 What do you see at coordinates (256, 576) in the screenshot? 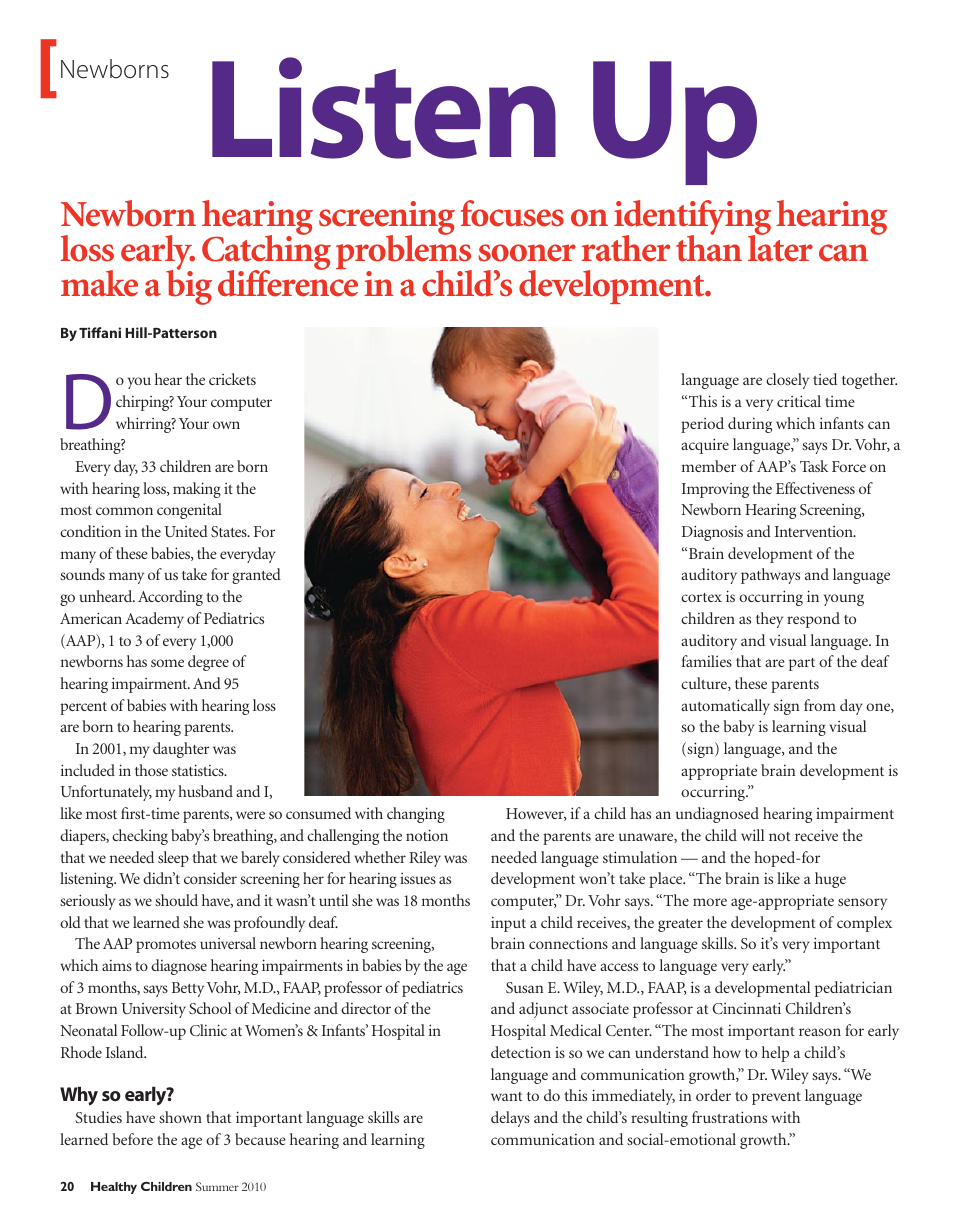
I see `granted` at bounding box center [256, 576].
